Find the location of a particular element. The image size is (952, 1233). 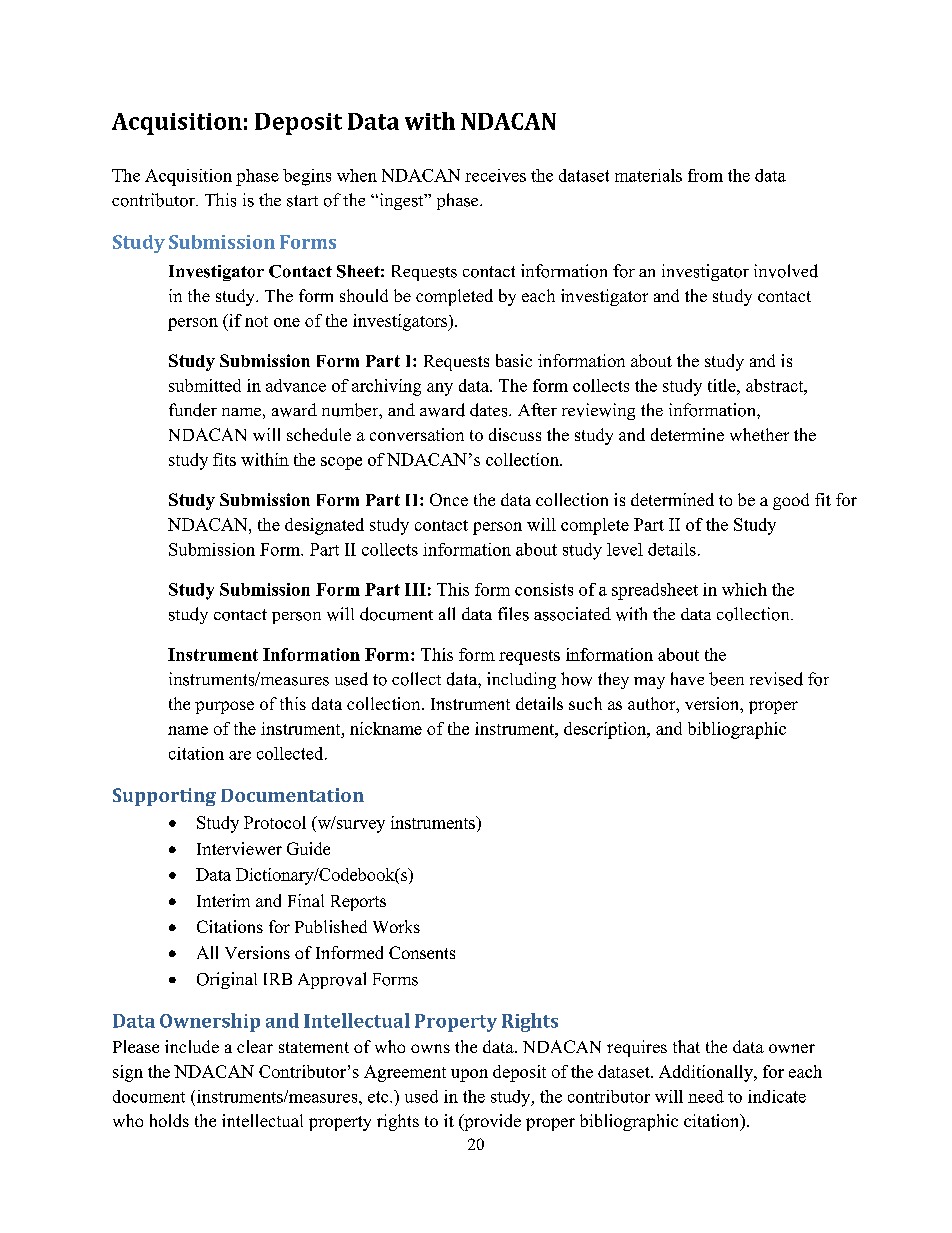

holds is located at coordinates (169, 1120).
